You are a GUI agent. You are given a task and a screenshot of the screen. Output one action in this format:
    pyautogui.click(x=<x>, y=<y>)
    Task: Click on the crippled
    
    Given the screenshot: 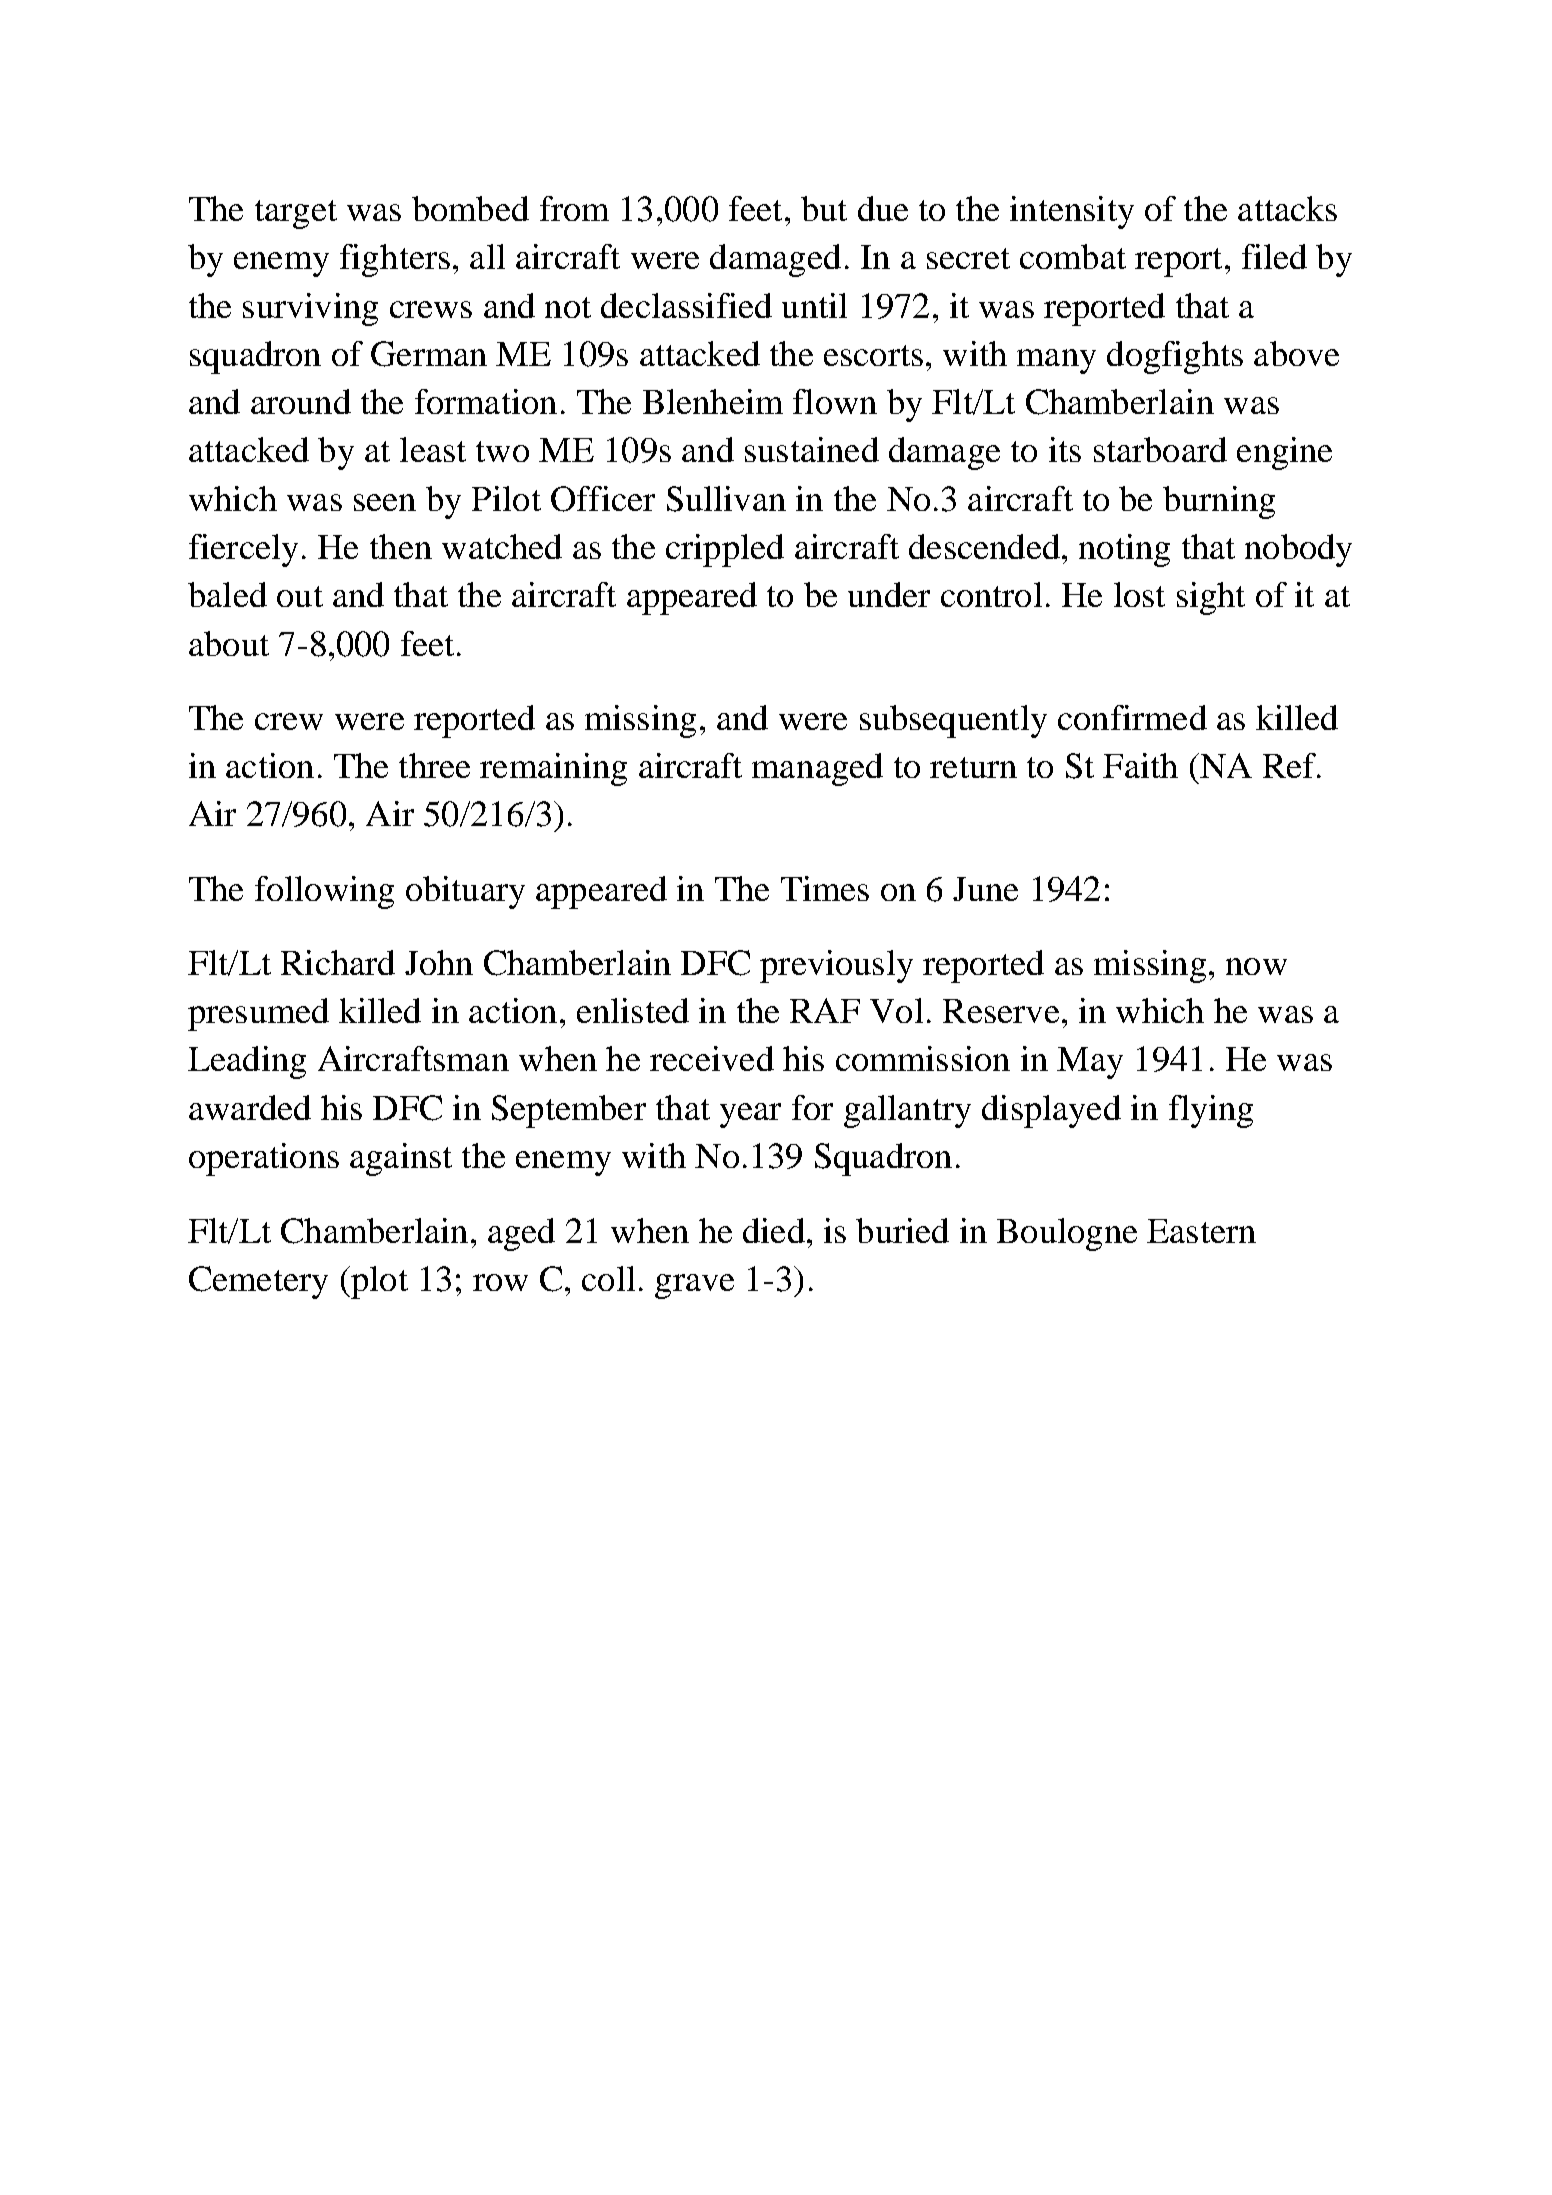 What is the action you would take?
    pyautogui.click(x=725, y=550)
